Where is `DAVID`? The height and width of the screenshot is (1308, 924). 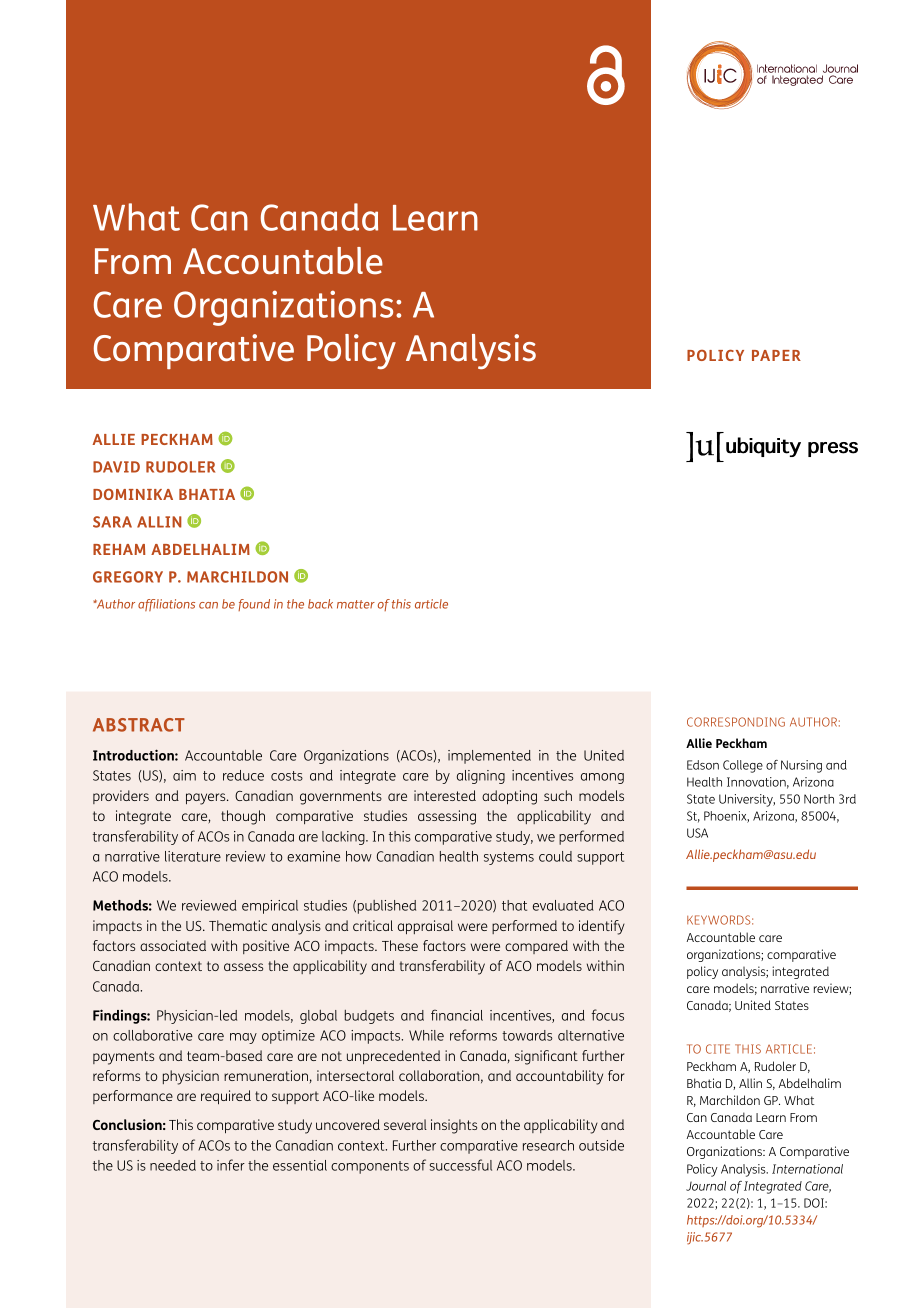
DAVID is located at coordinates (116, 467).
